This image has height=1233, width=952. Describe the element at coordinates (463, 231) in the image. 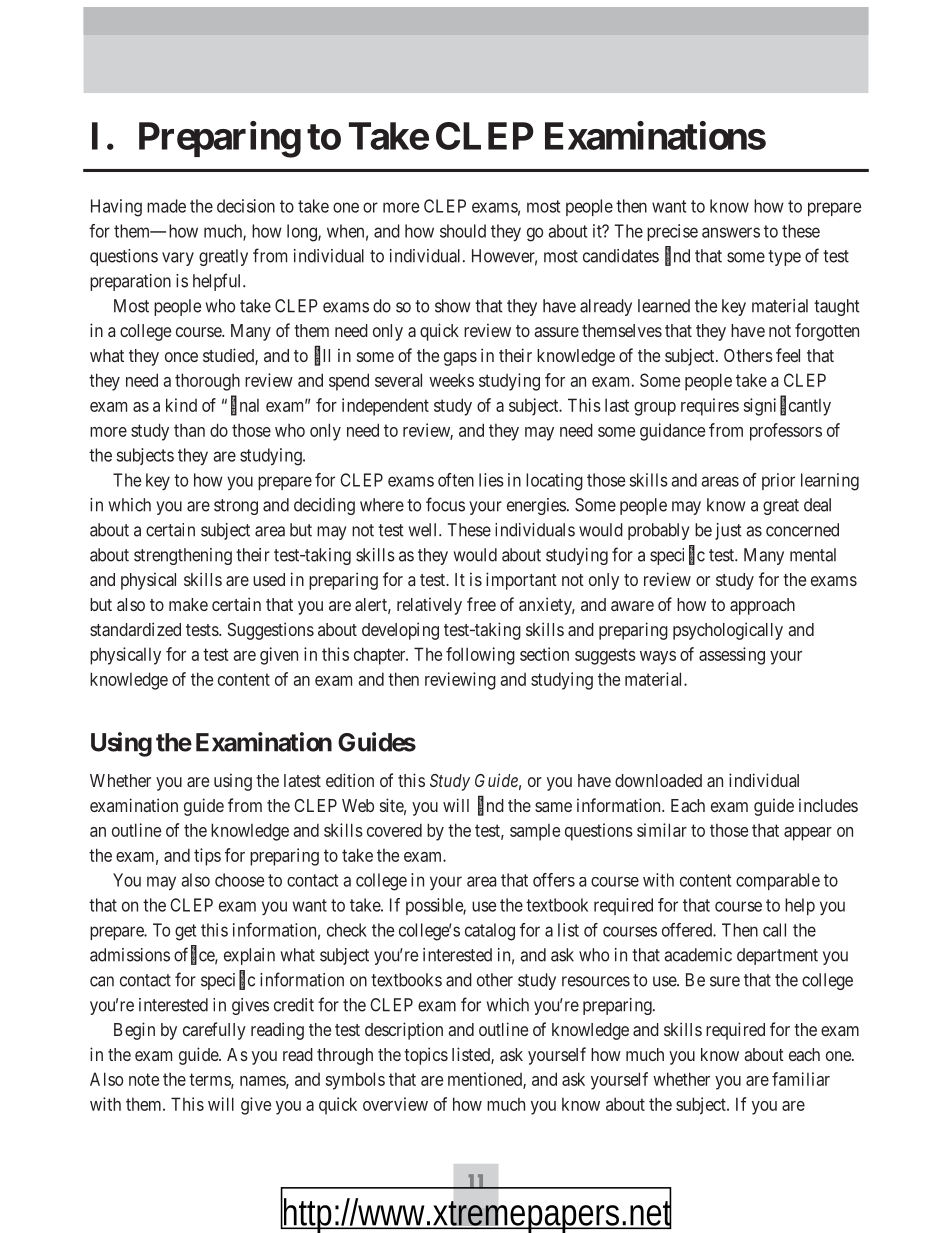

I see `should` at that location.
